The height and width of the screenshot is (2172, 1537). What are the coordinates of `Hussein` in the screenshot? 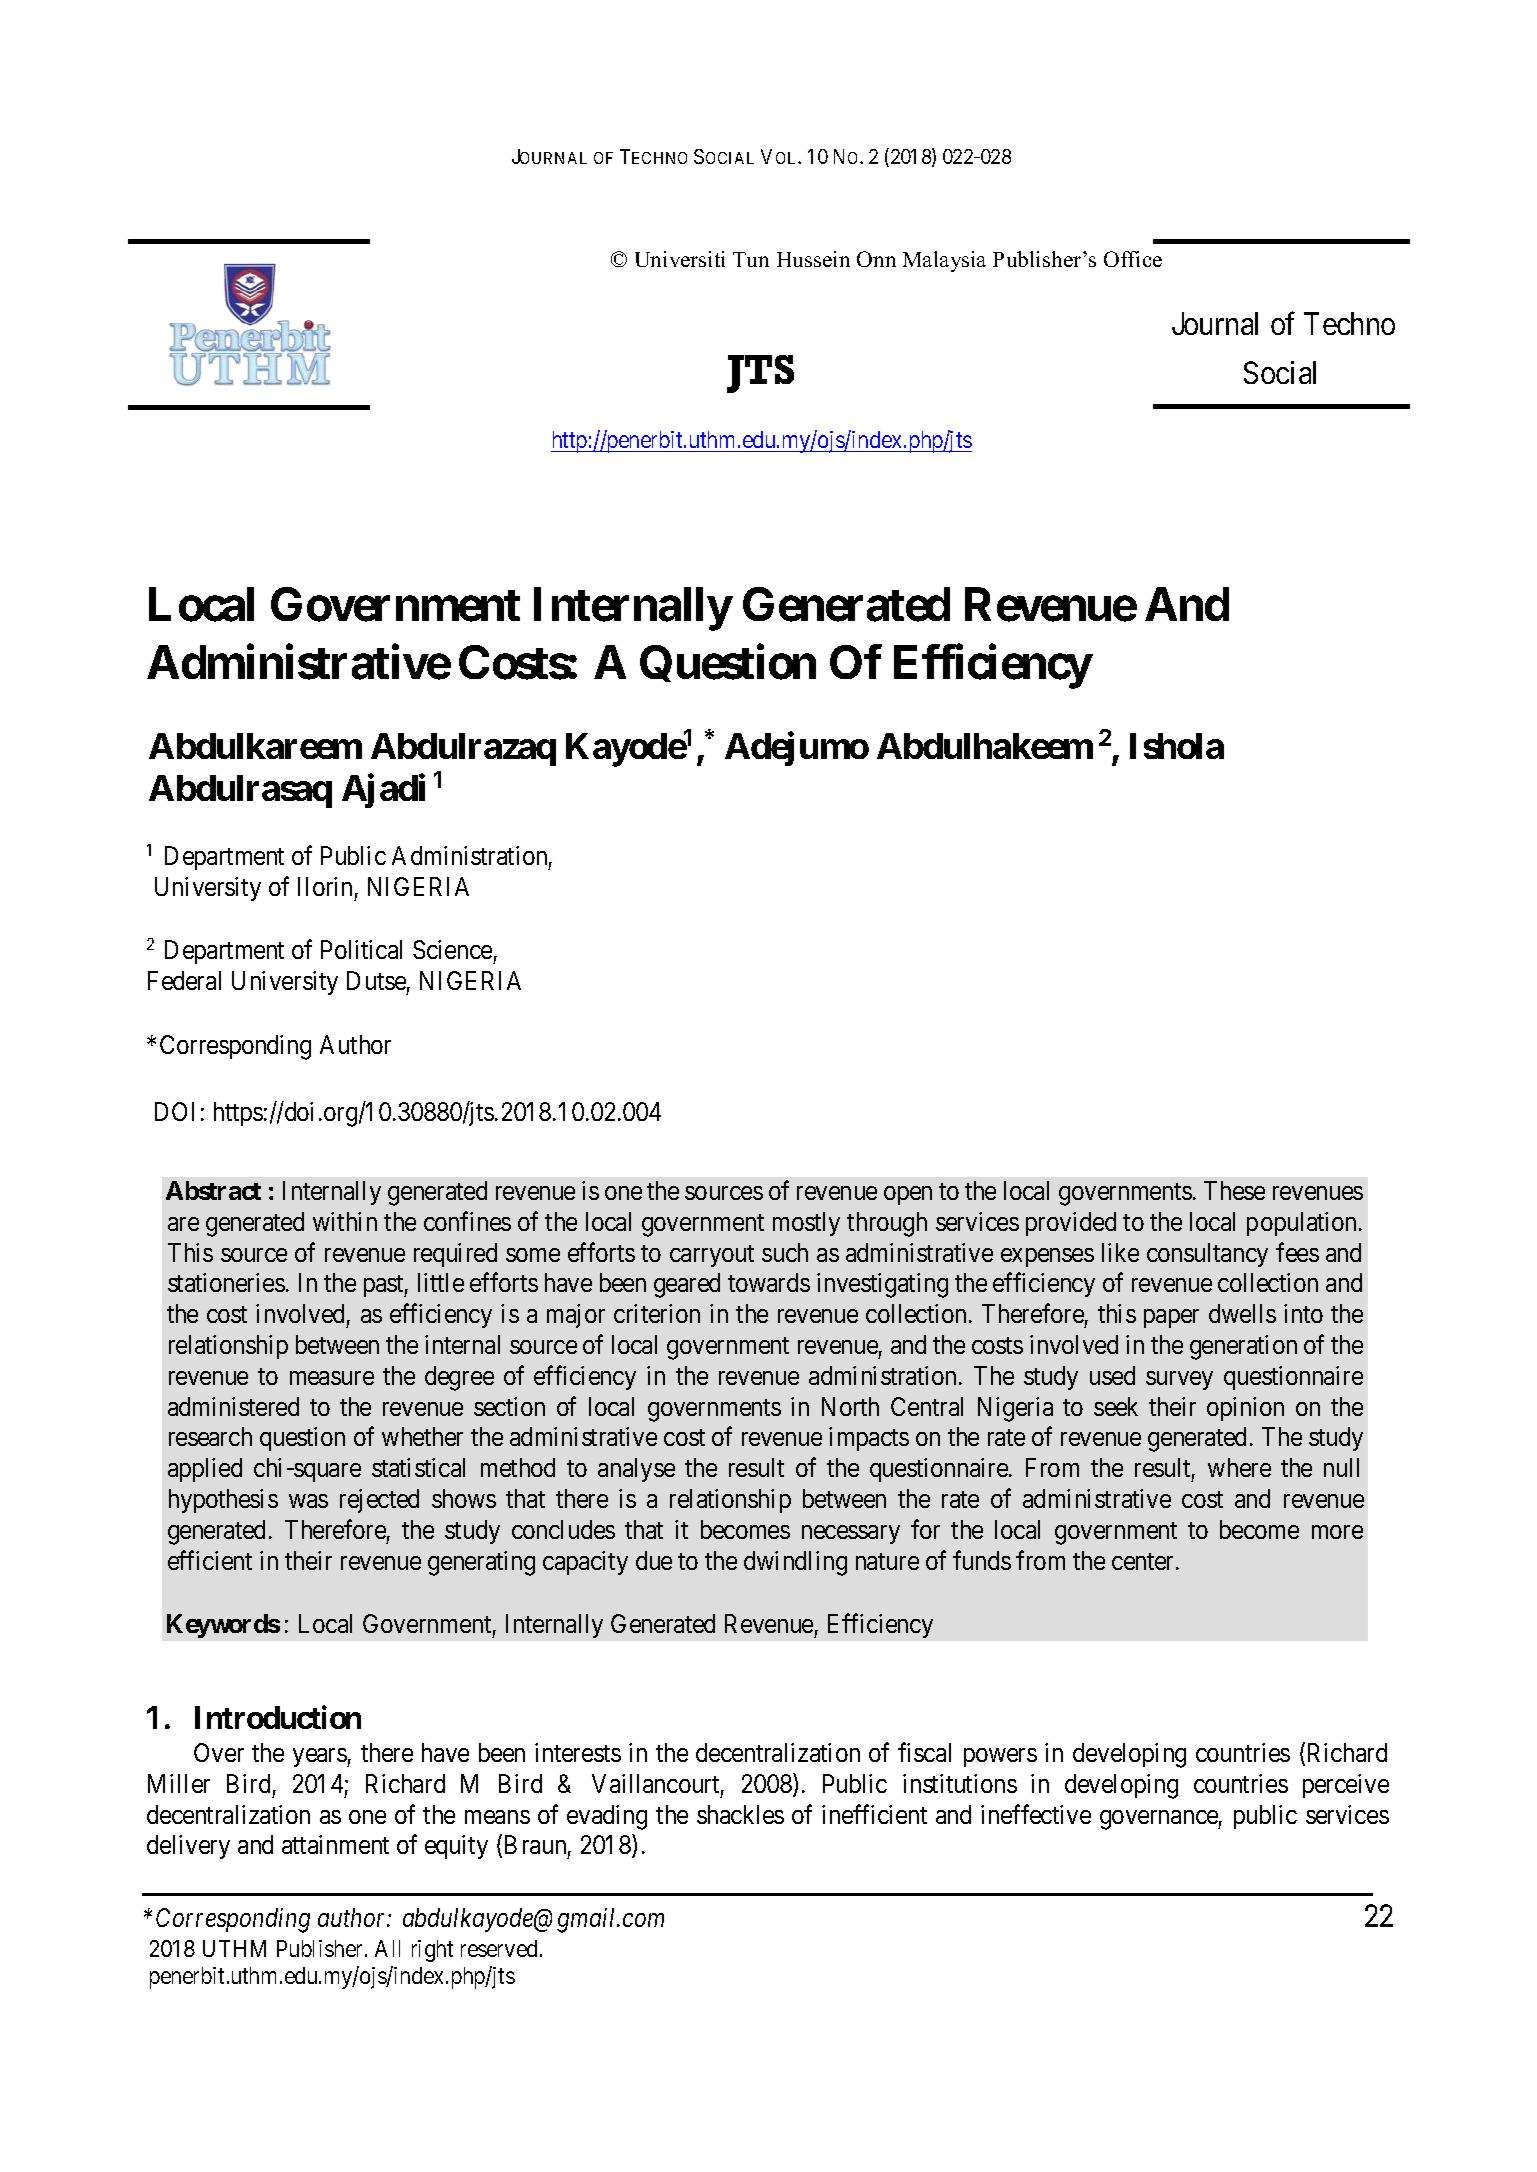 It's located at (813, 259).
